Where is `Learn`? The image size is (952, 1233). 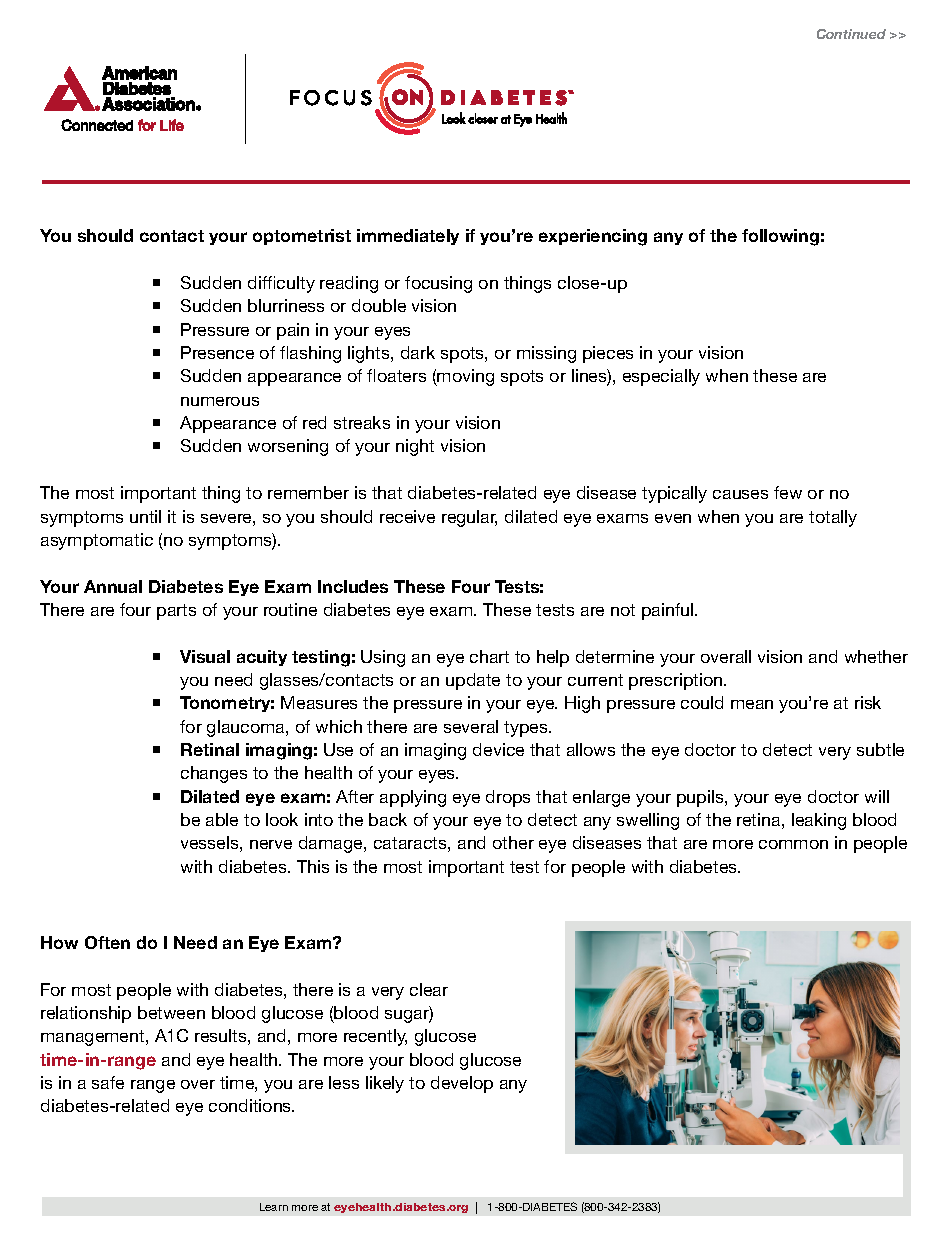
Learn is located at coordinates (274, 1207).
